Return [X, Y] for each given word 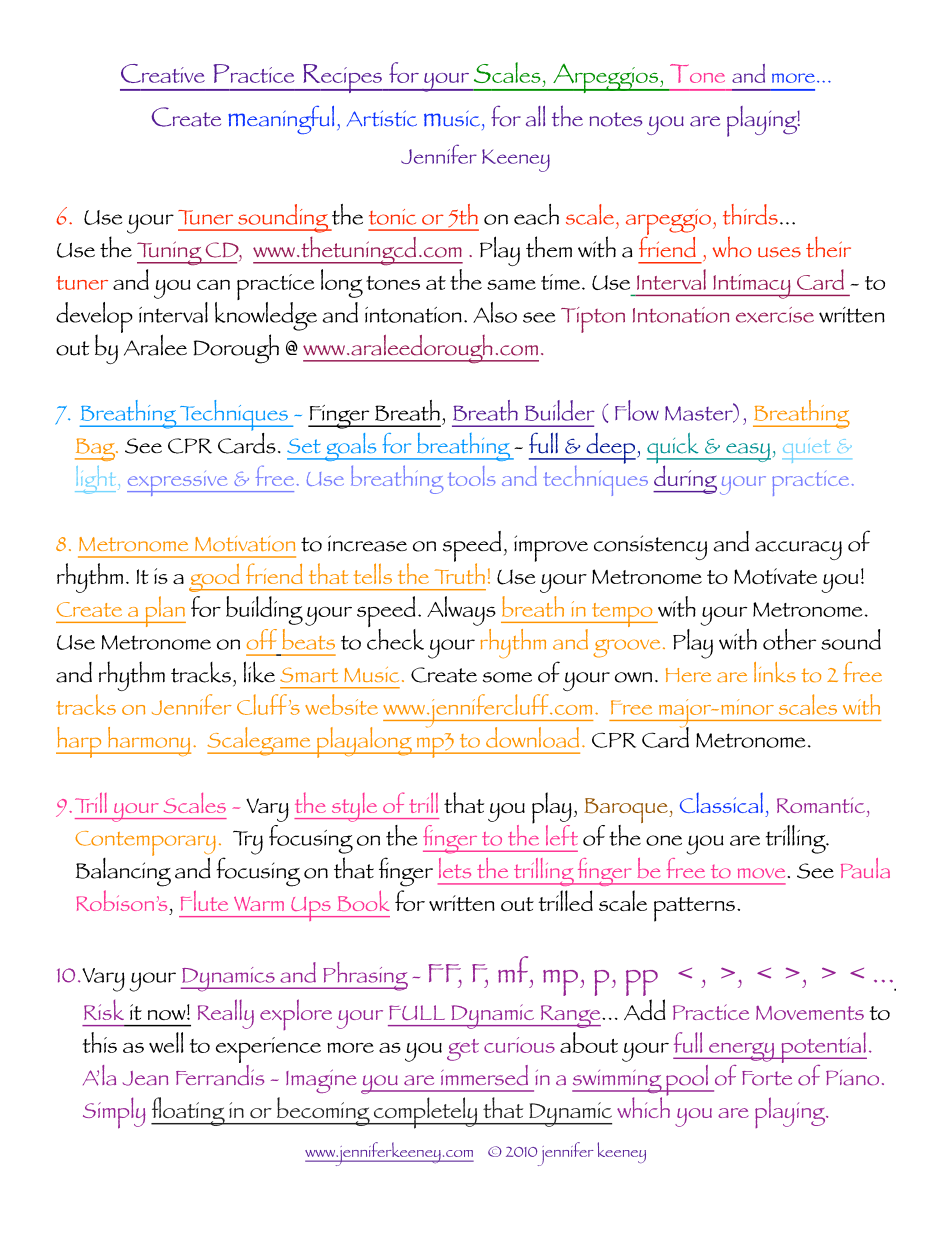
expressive [178, 483]
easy [747, 452]
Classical [721, 803]
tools [472, 476]
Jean [145, 1078]
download [532, 737]
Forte [767, 1078]
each [536, 214]
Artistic [382, 118]
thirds [750, 214]
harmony [148, 741]
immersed [484, 1075]
